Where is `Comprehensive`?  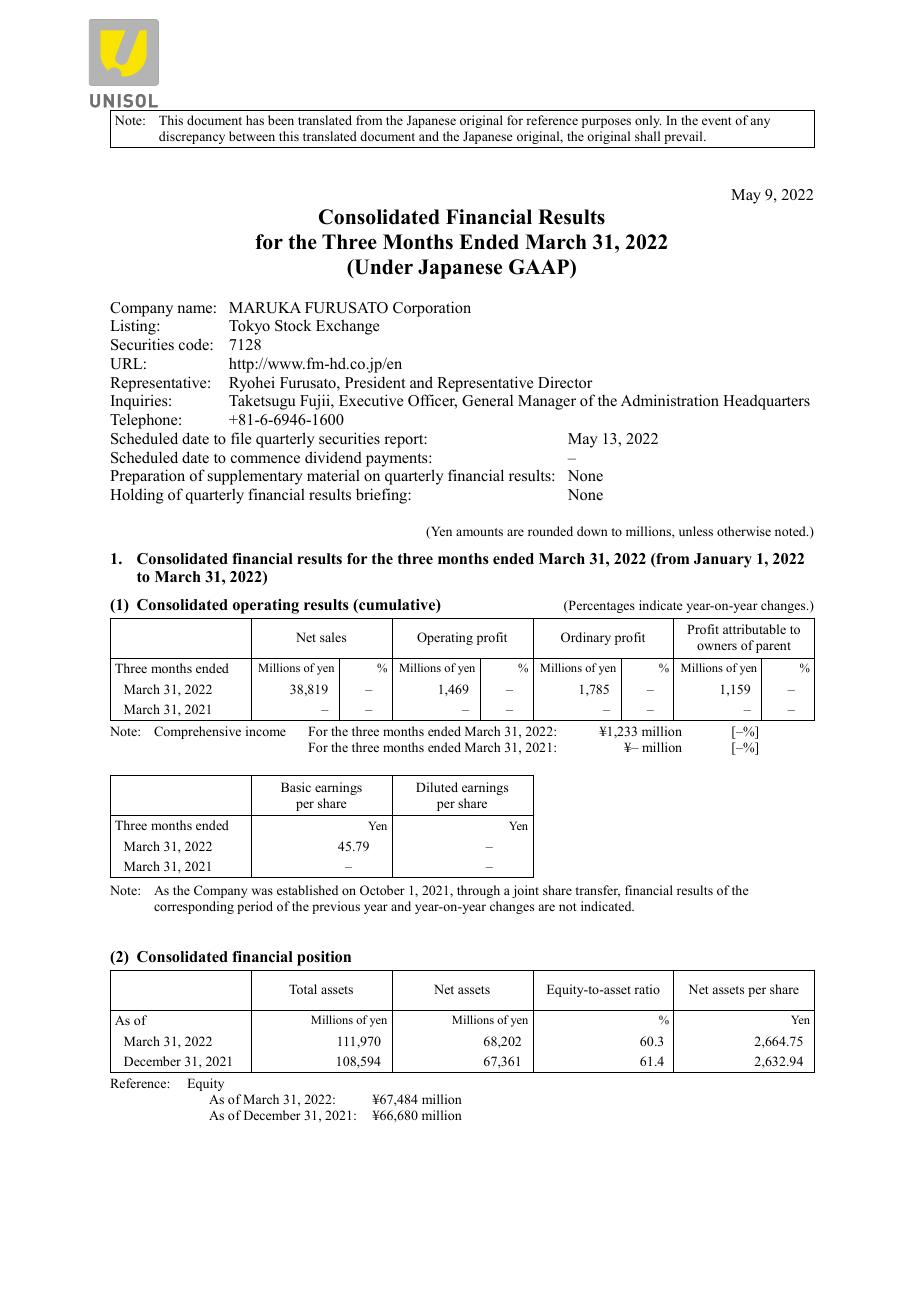
Comprehensive is located at coordinates (197, 732).
